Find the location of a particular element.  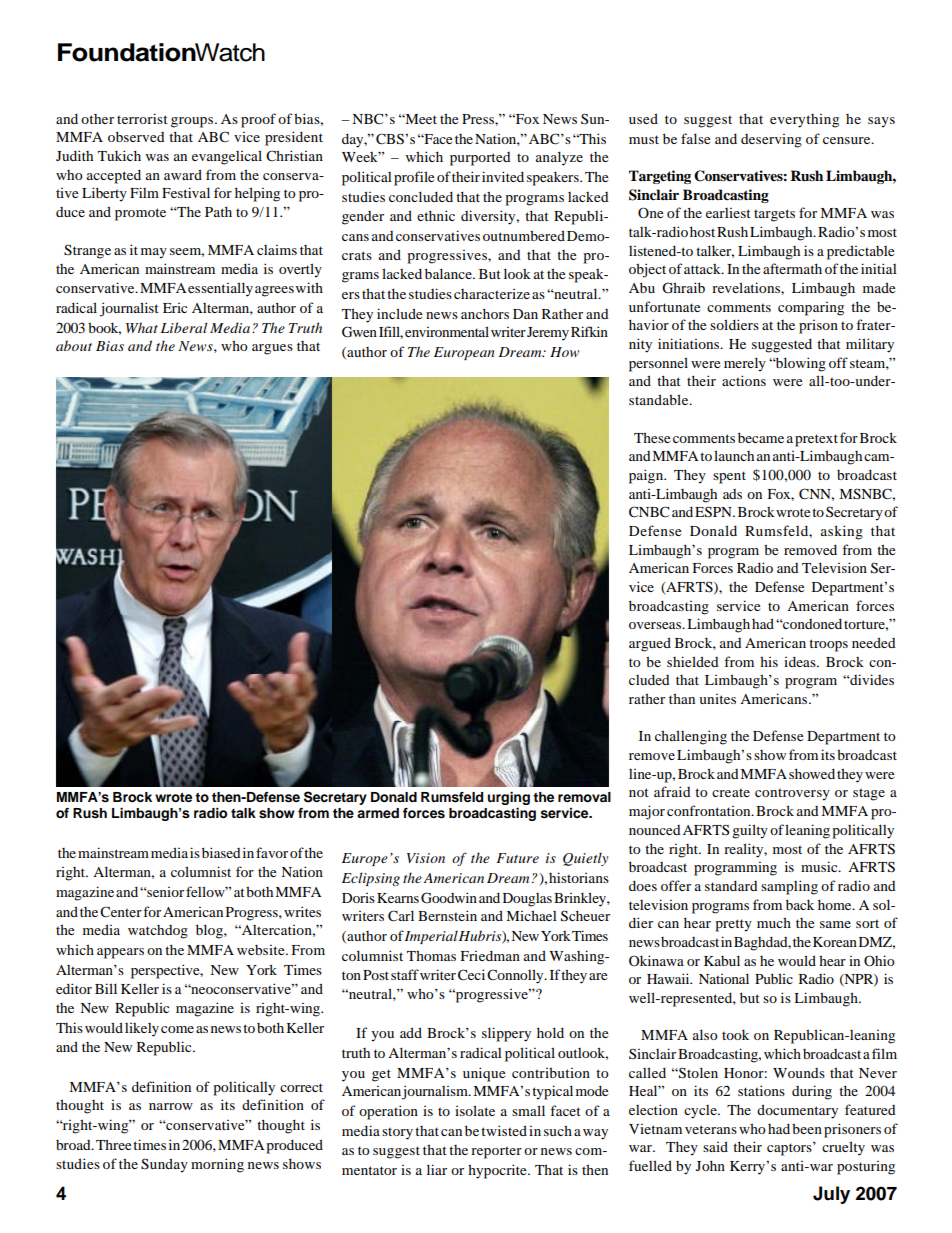

favor is located at coordinates (272, 852).
